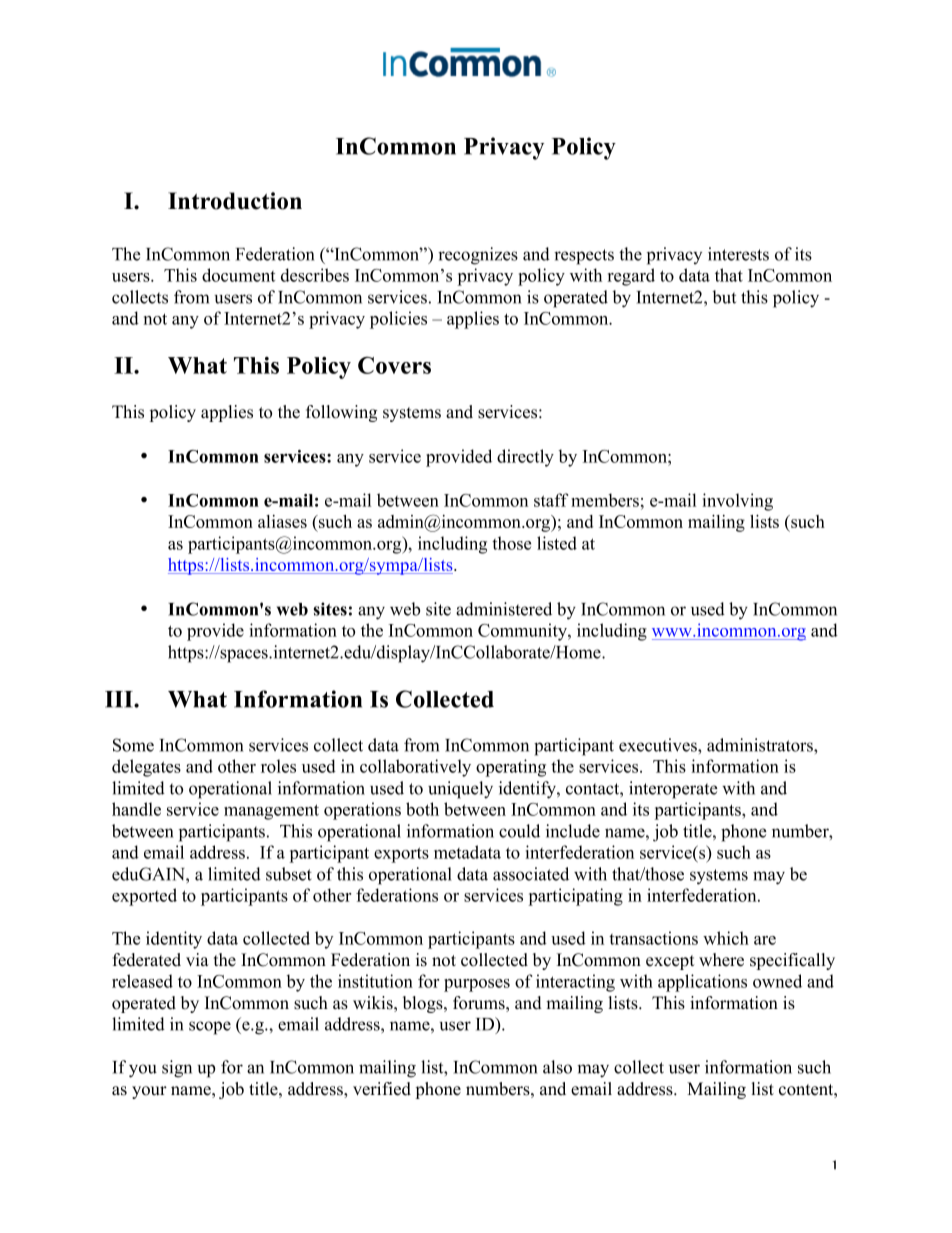 The width and height of the image is (952, 1233). I want to click on sign, so click(177, 1069).
